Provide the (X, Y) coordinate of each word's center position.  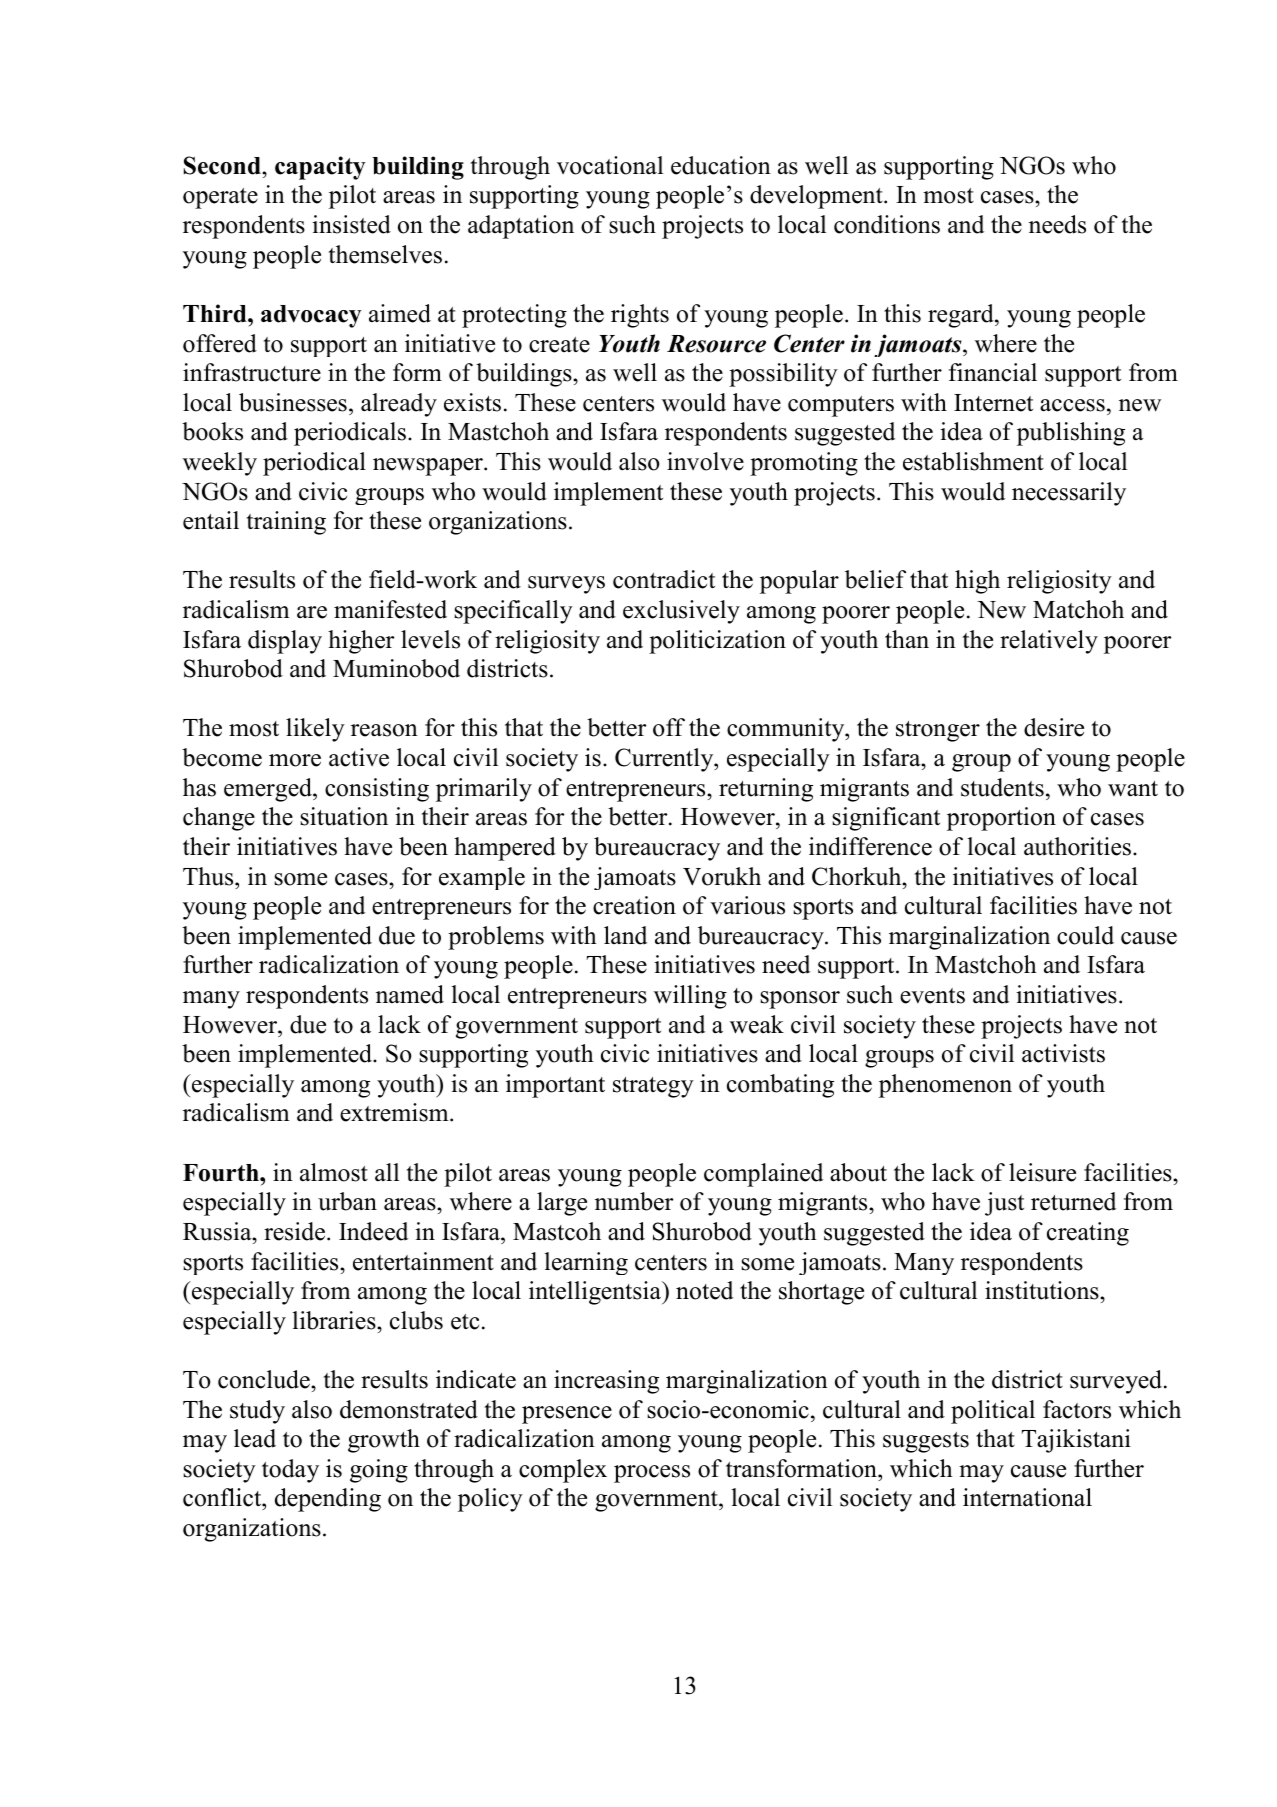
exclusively (681, 612)
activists (1063, 1053)
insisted (351, 224)
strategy (653, 1087)
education (721, 165)
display (285, 642)
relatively (1049, 642)
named (410, 994)
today (290, 1471)
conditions (887, 224)
